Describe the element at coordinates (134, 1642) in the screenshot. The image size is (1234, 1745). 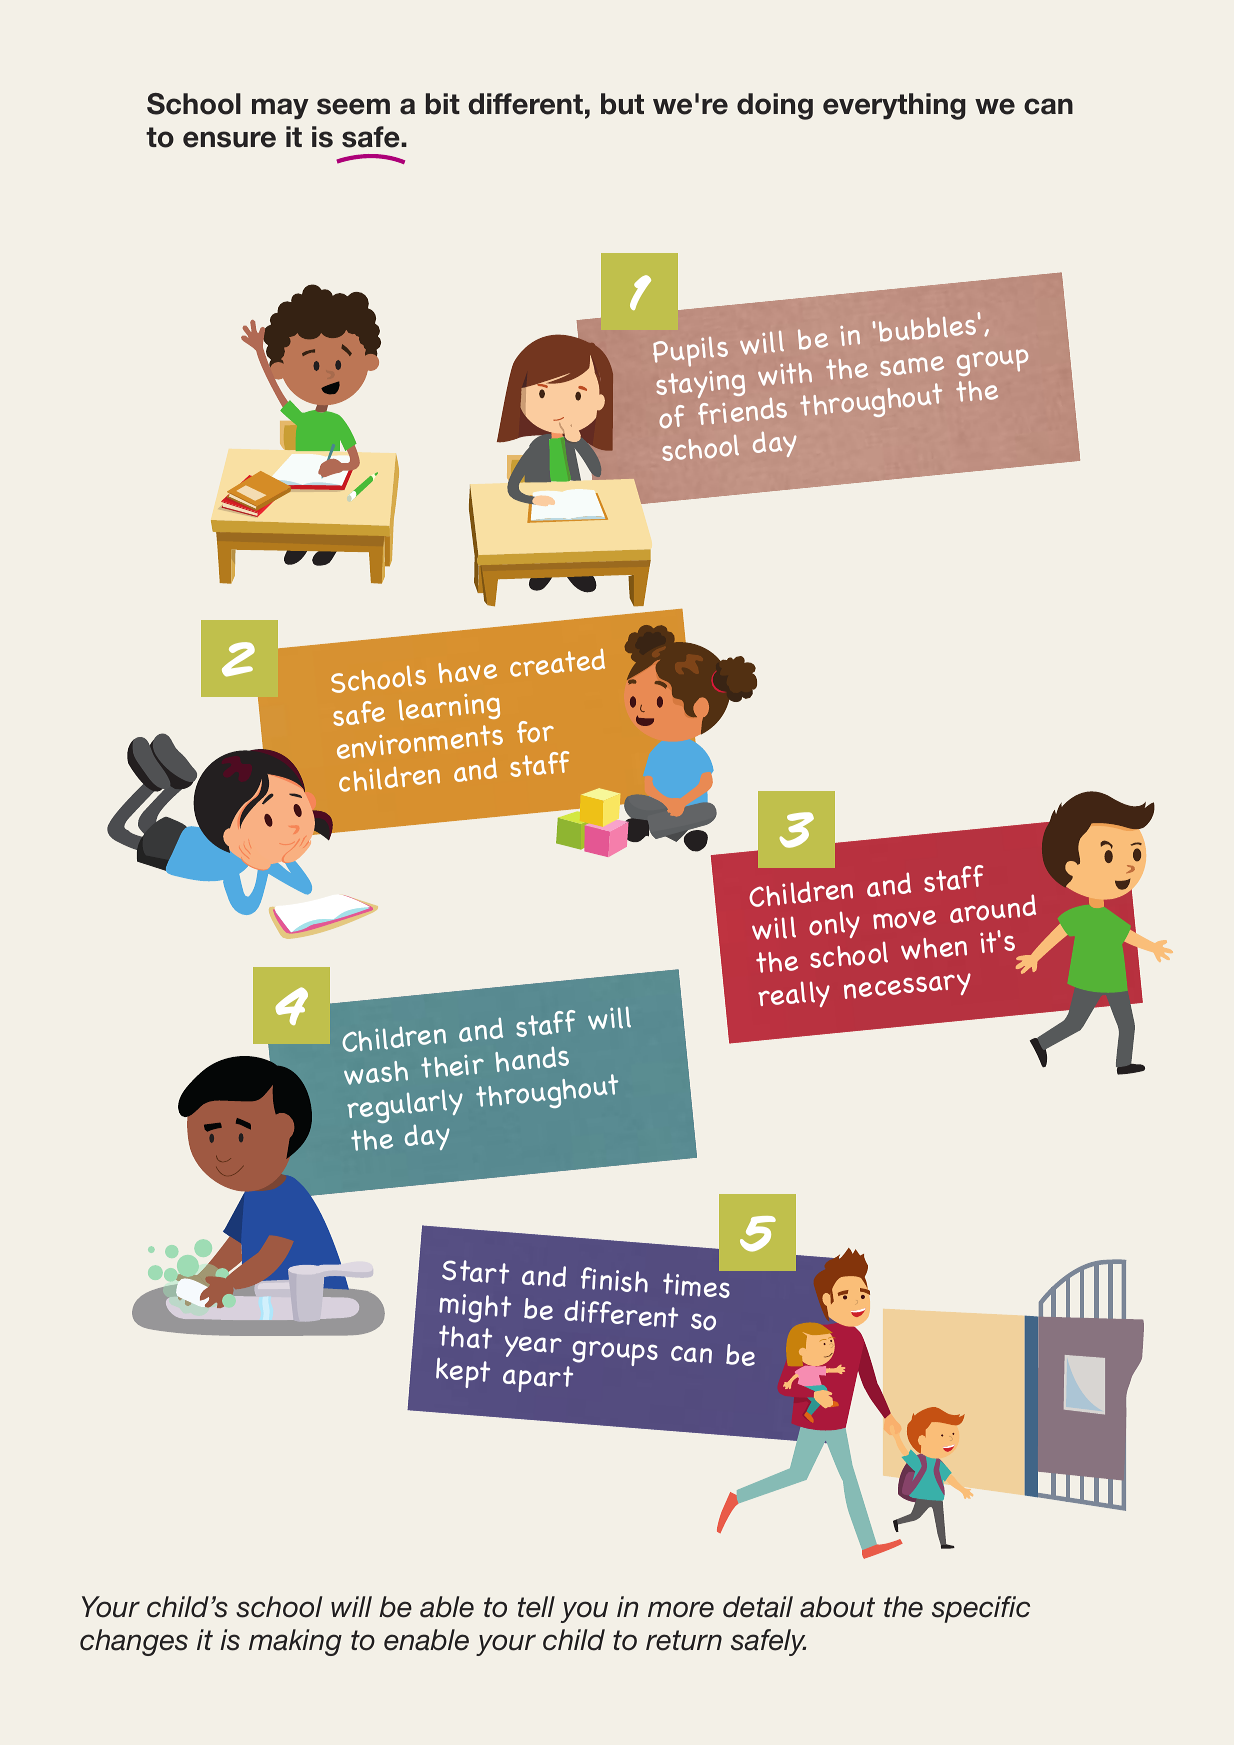
I see `changes` at that location.
